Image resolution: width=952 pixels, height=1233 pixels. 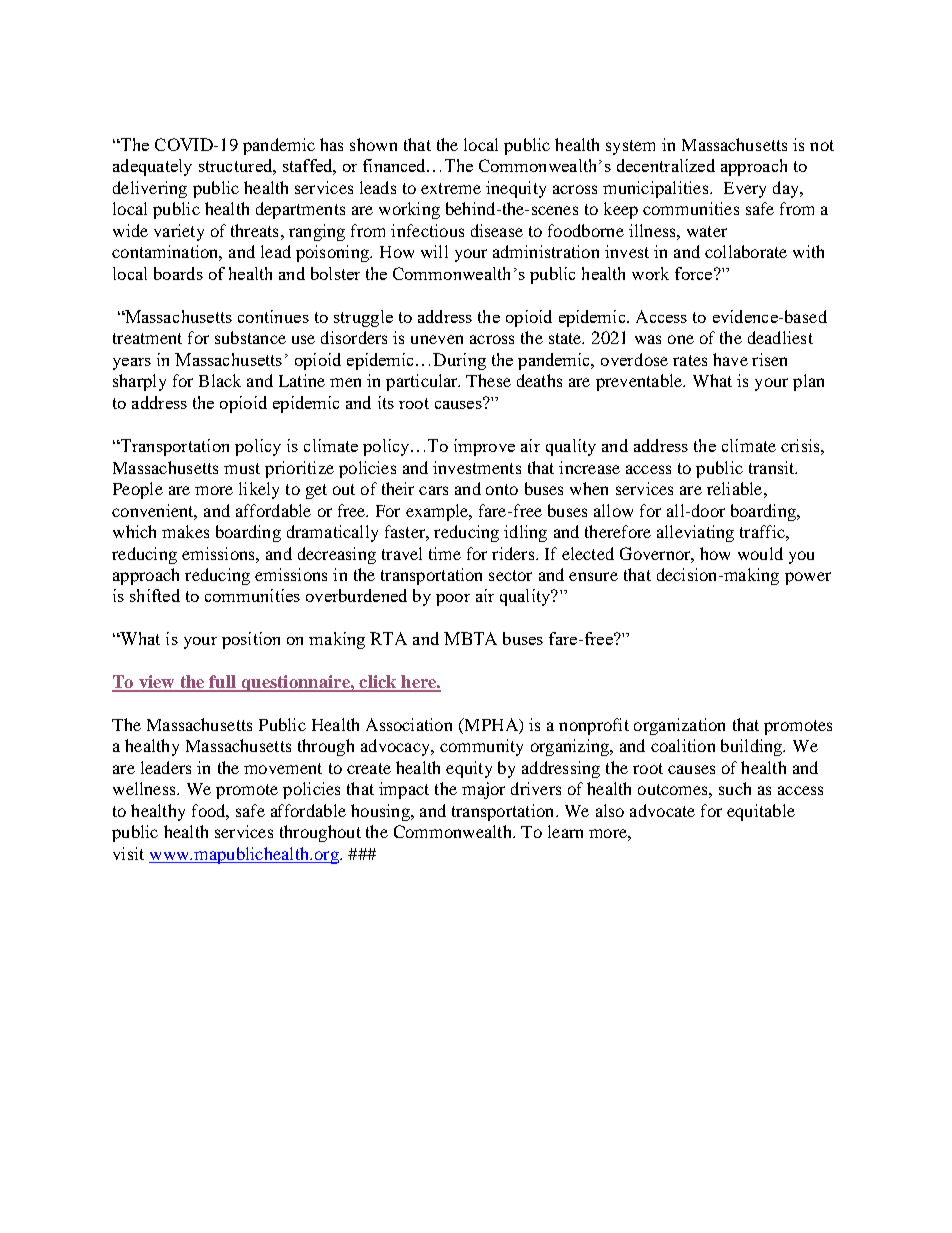 I want to click on extreme, so click(x=451, y=188).
